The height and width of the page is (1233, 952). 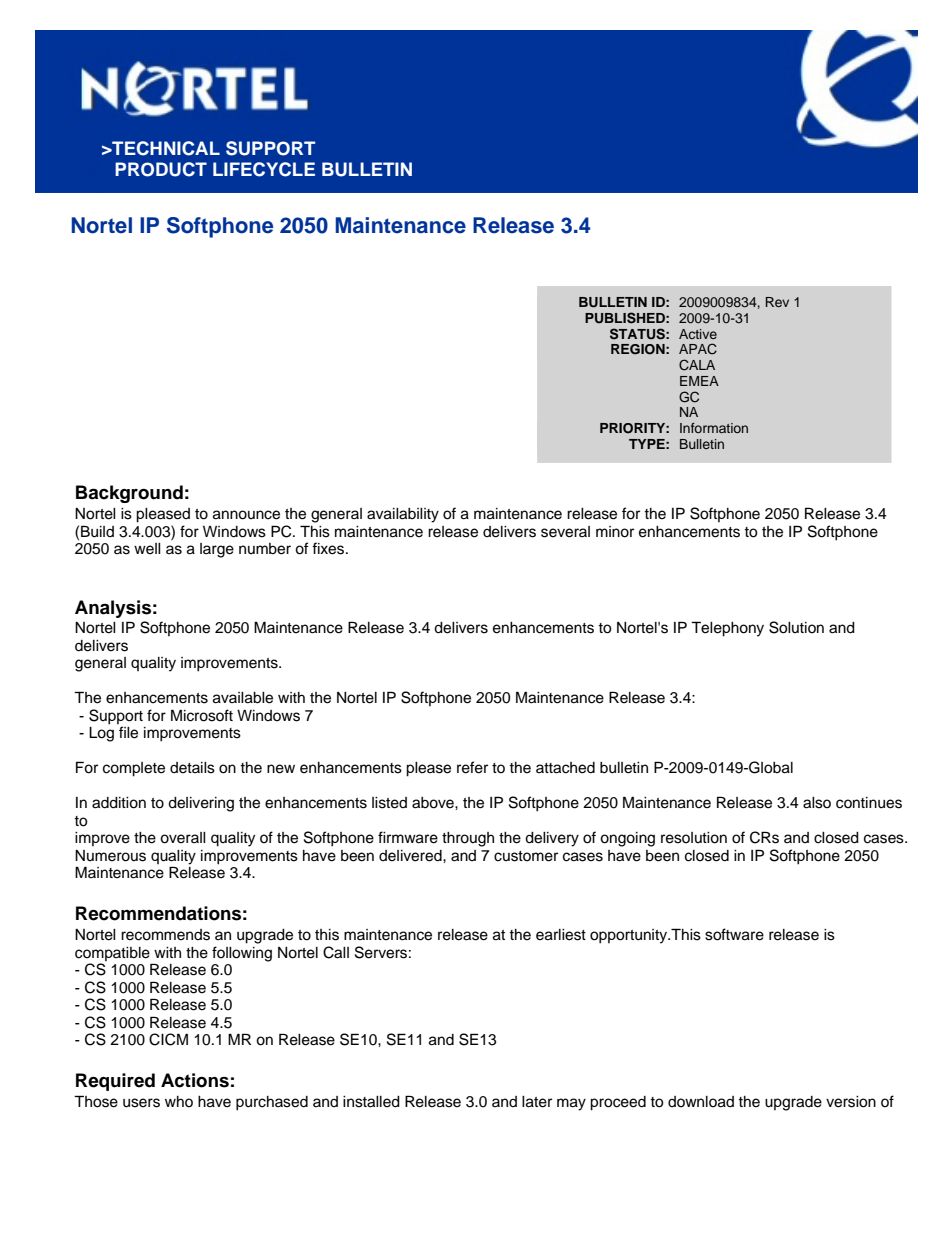 I want to click on PRODUCT, so click(x=161, y=169).
